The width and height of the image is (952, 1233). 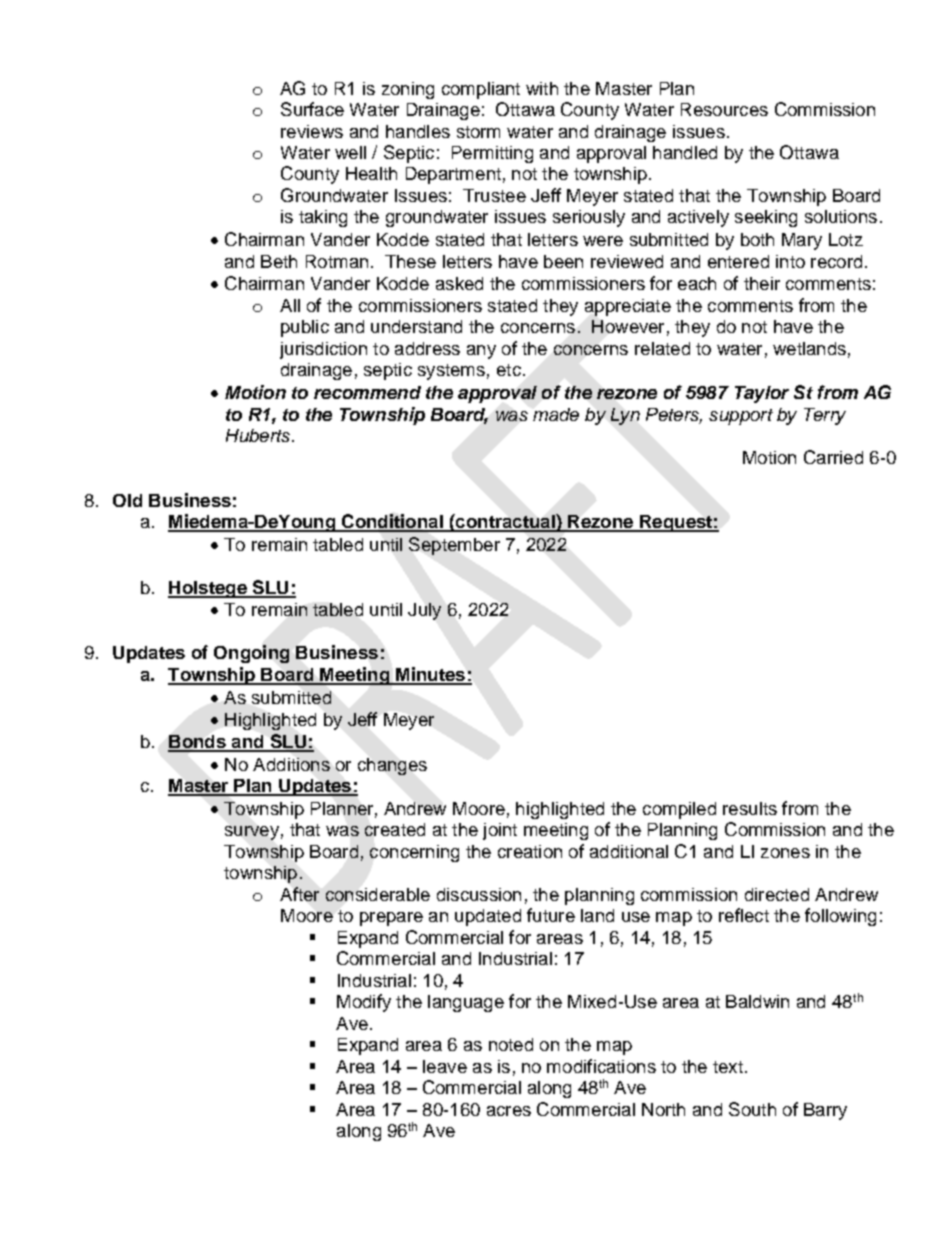 What do you see at coordinates (676, 523) in the image?
I see `Request` at bounding box center [676, 523].
